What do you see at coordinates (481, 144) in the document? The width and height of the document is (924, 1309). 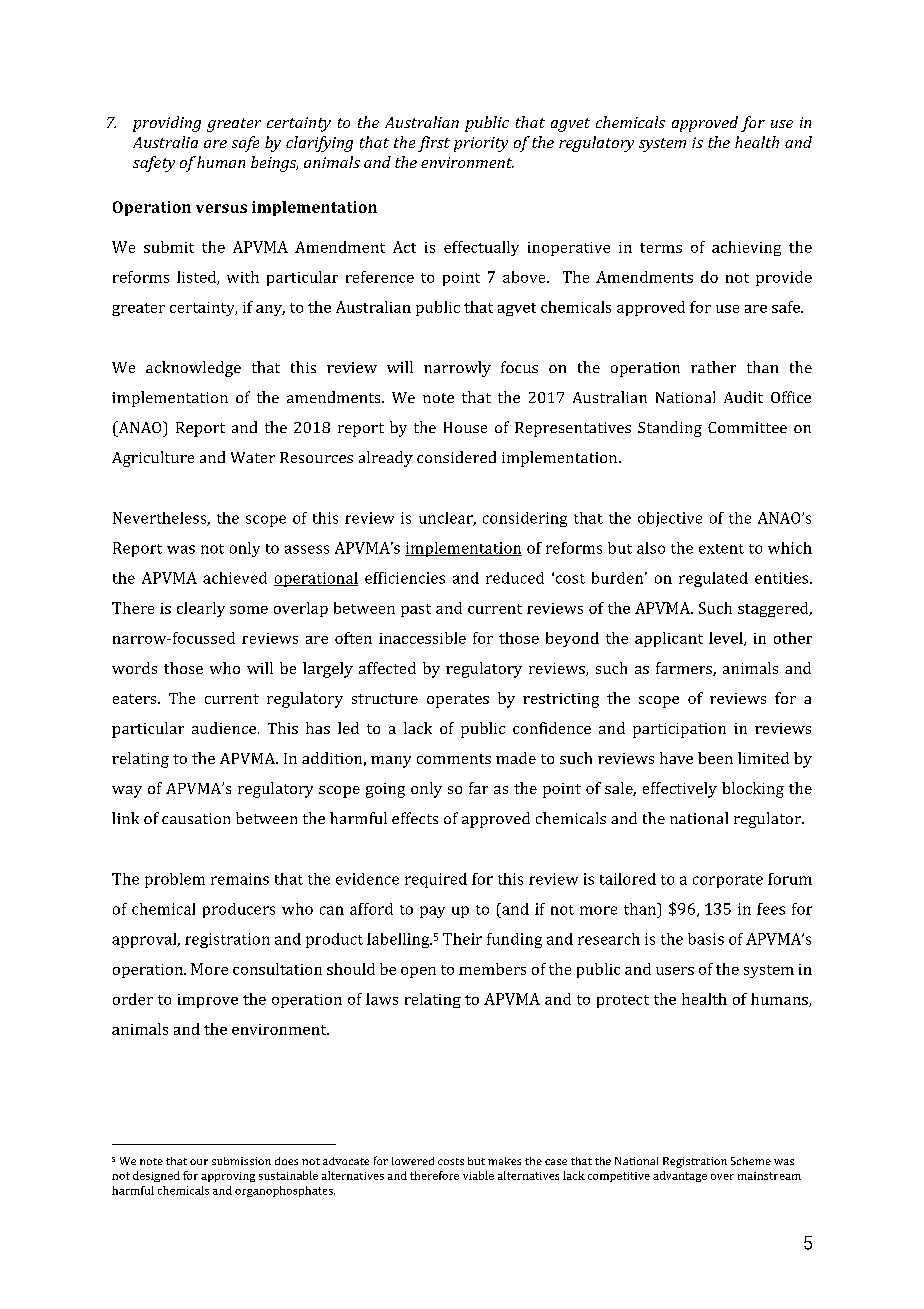 I see `priority` at bounding box center [481, 144].
